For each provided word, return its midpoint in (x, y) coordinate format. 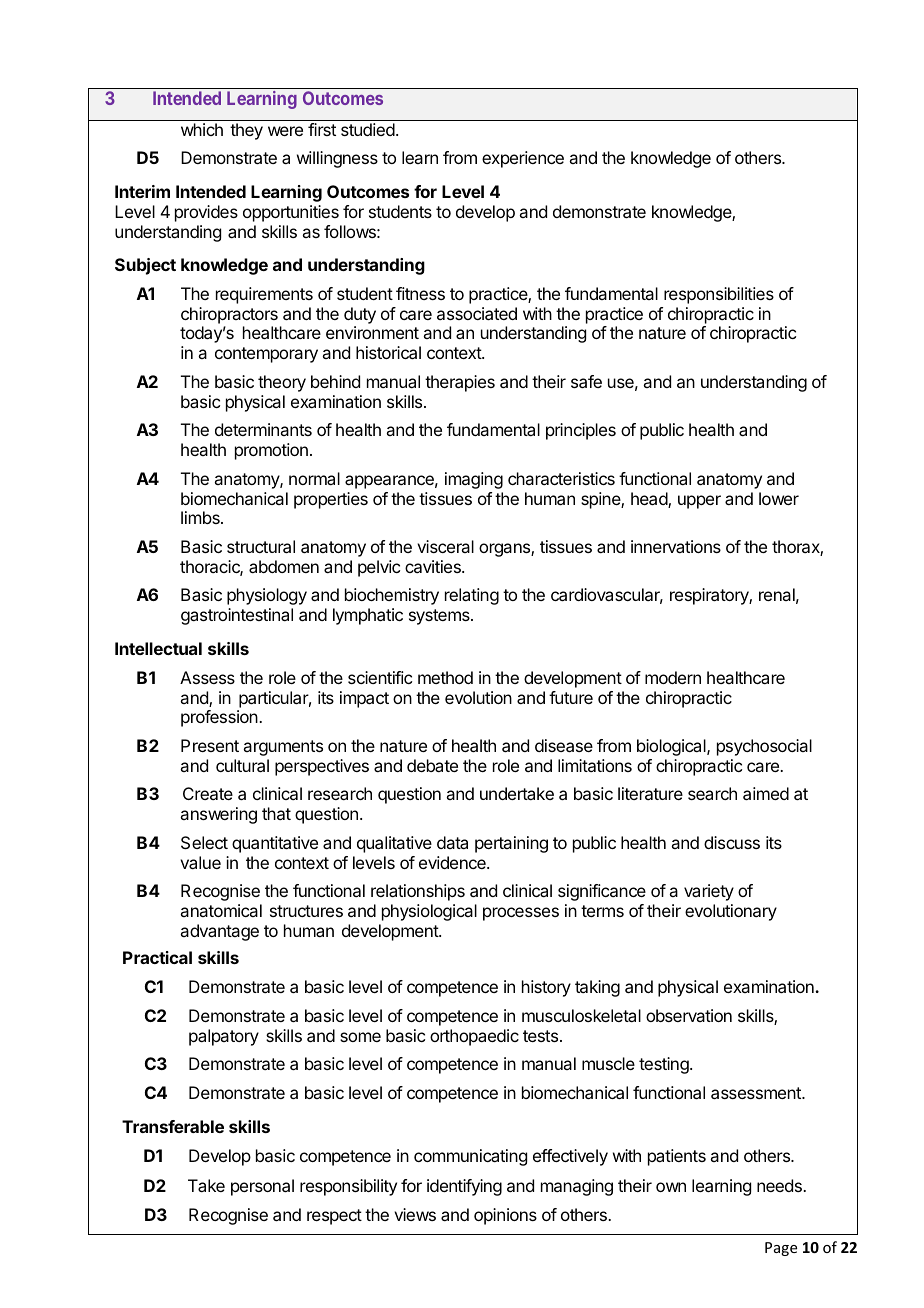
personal (262, 1187)
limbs (201, 517)
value (200, 862)
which (202, 129)
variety (709, 892)
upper (699, 502)
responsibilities (719, 295)
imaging (474, 480)
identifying (464, 1187)
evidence (453, 862)
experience (523, 159)
